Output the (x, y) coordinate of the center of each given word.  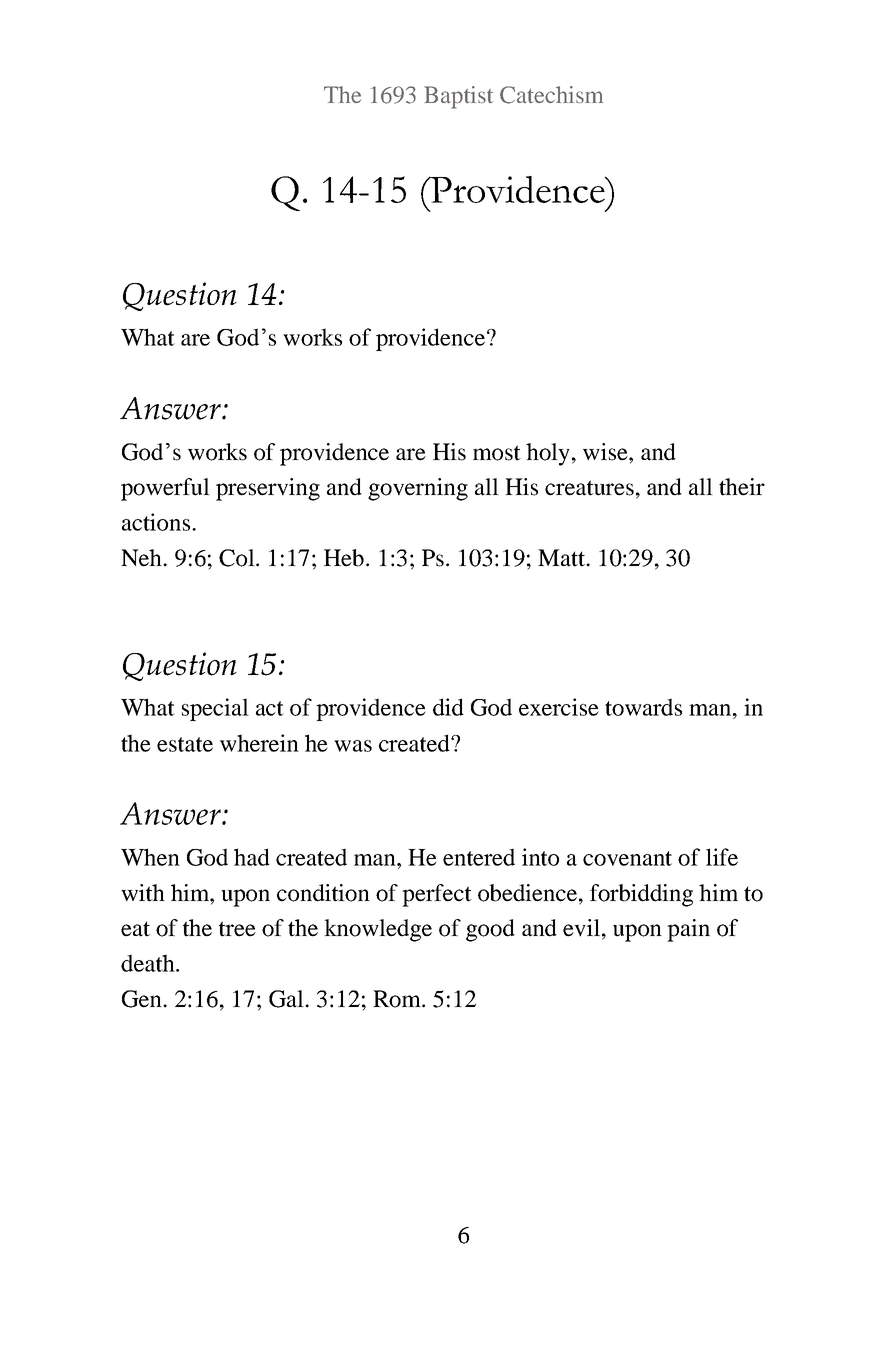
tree (237, 929)
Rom (398, 999)
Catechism (551, 95)
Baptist (458, 97)
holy (548, 454)
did (448, 707)
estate (185, 744)
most (497, 453)
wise (606, 452)
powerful (165, 489)
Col (238, 558)
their (742, 487)
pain (688, 930)
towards (643, 707)
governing (418, 489)
